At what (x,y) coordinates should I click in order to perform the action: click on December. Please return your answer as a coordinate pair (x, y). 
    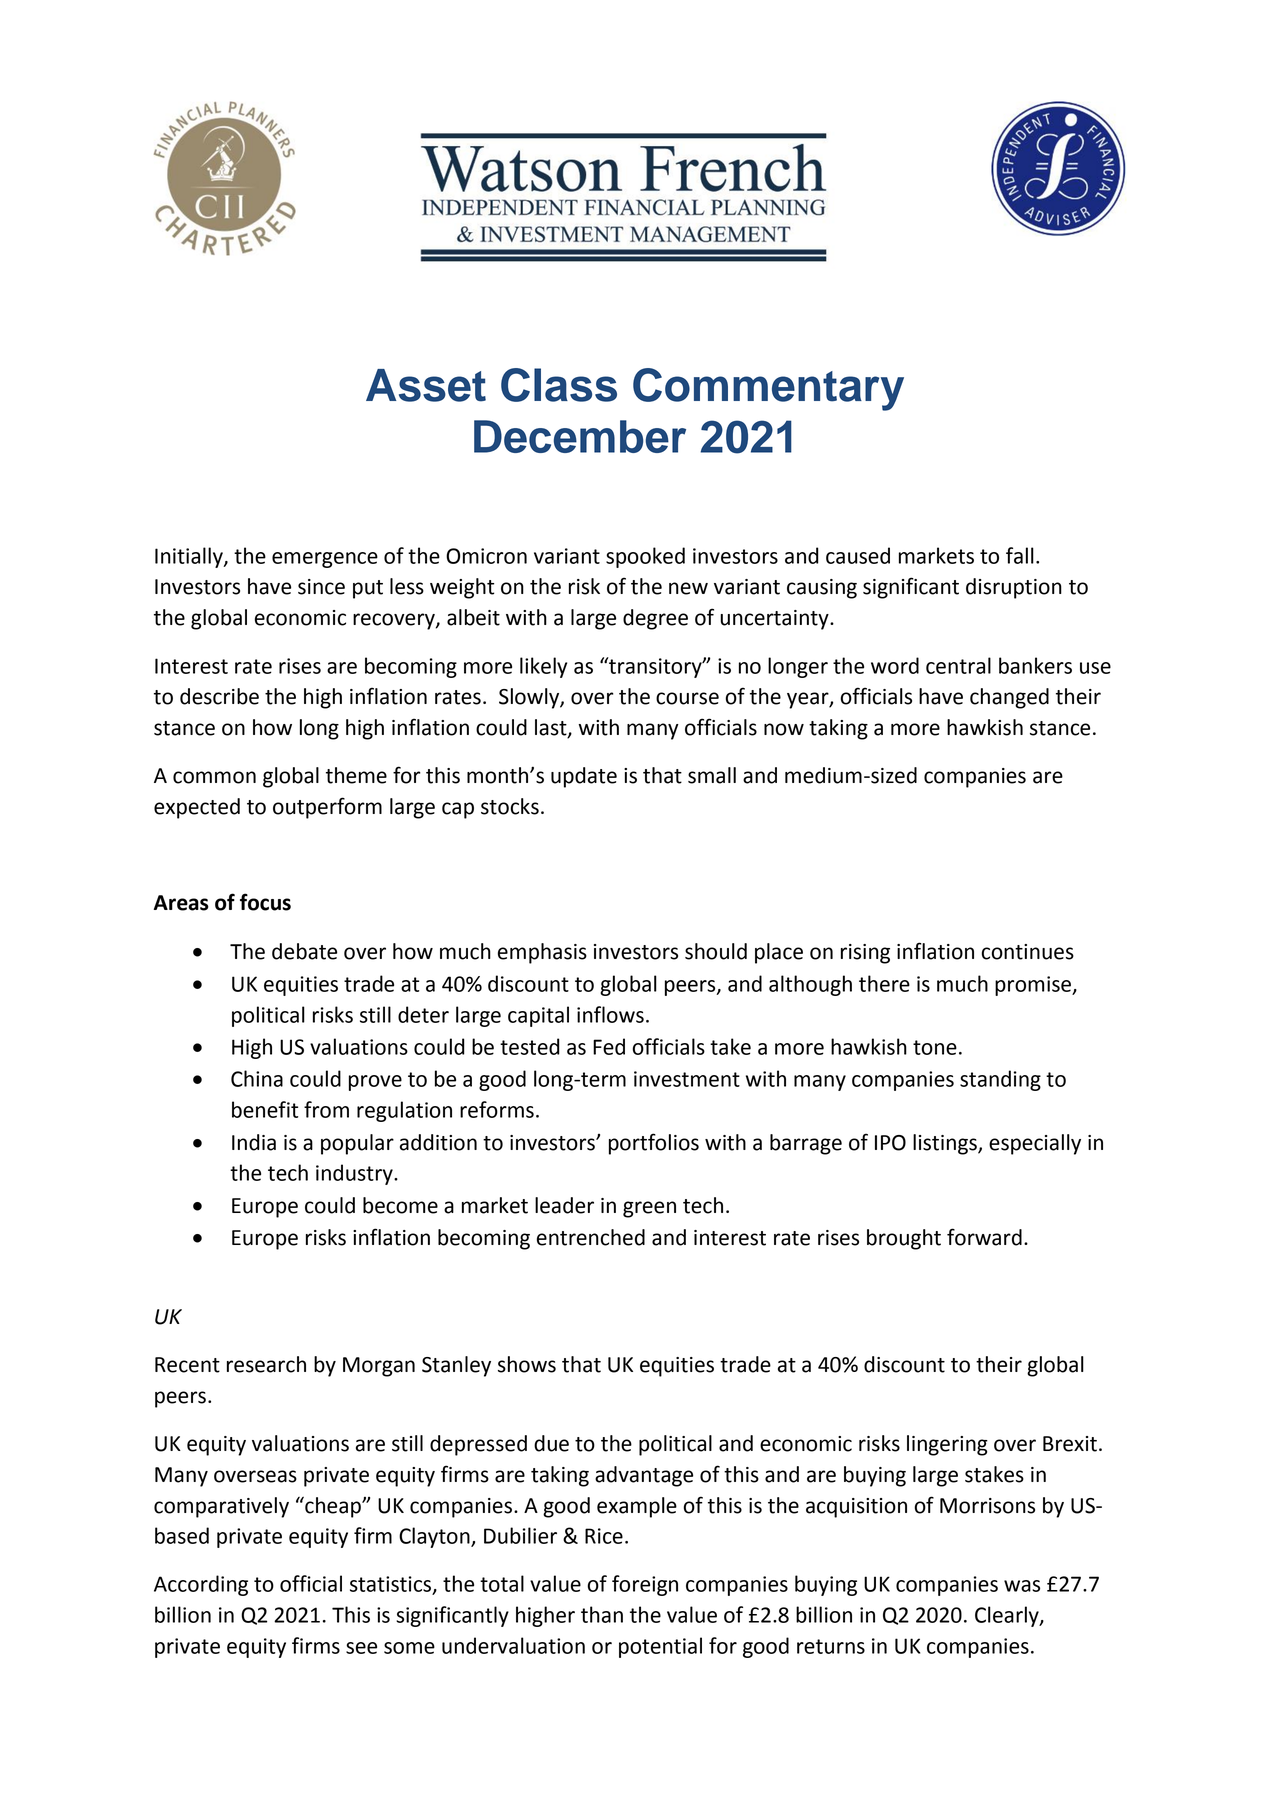
    Looking at the image, I should click on (580, 436).
